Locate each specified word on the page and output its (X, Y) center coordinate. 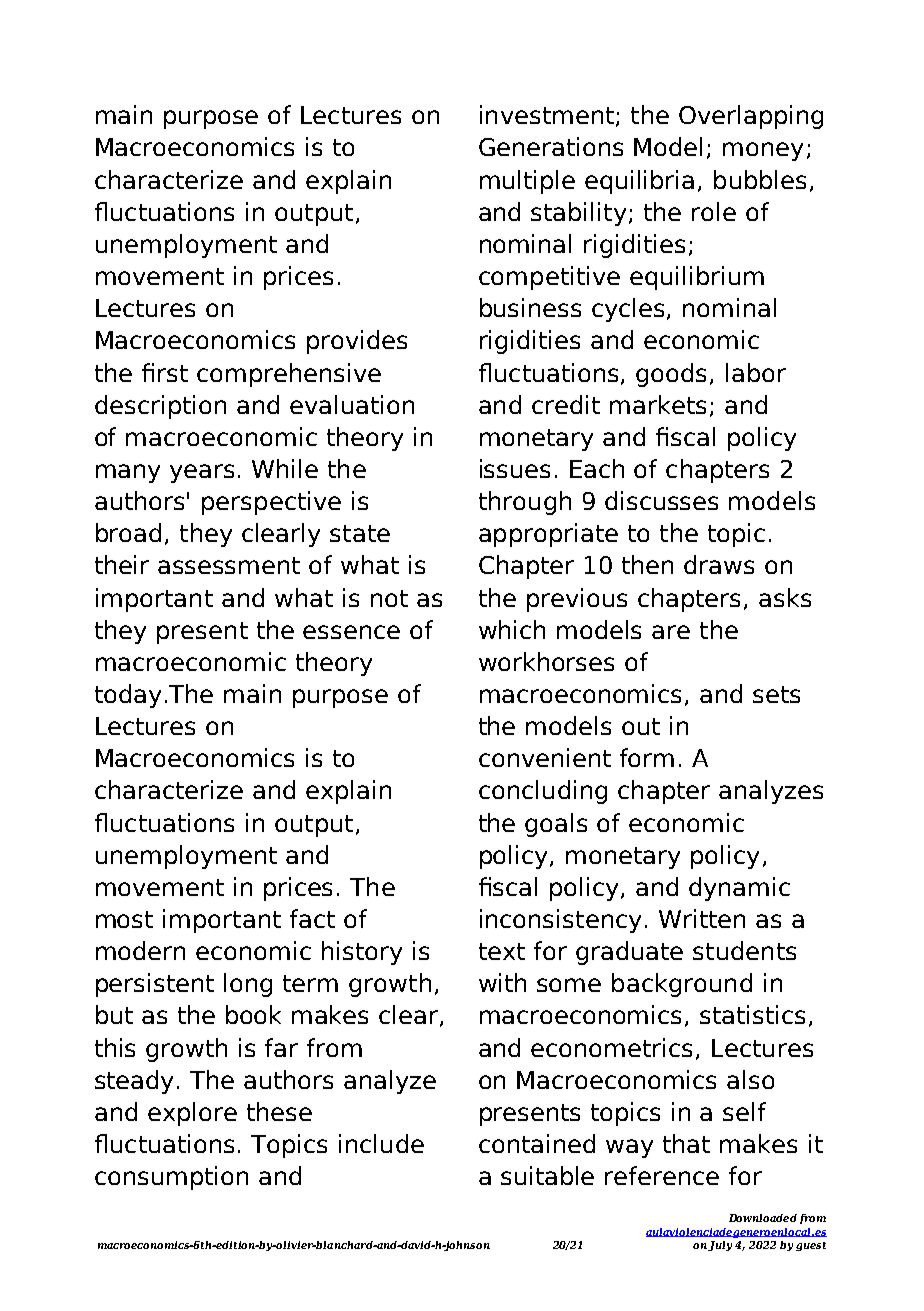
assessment (229, 565)
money (763, 151)
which (512, 629)
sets (776, 694)
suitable (547, 1175)
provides (357, 342)
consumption (171, 1178)
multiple (527, 182)
